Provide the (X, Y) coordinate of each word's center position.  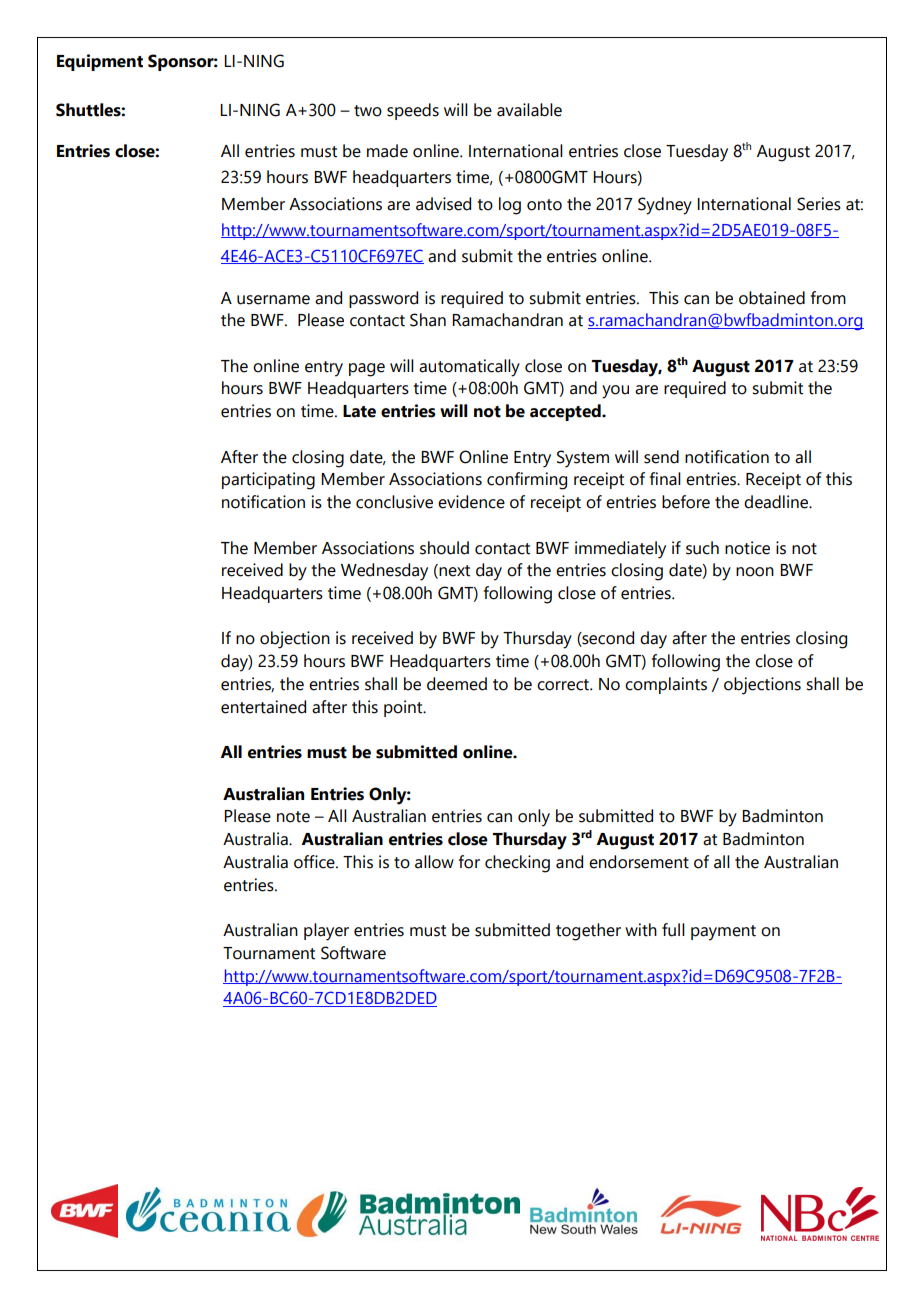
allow (434, 862)
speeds (413, 111)
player (326, 932)
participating (268, 481)
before (686, 502)
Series (819, 204)
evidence (471, 502)
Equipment (100, 62)
